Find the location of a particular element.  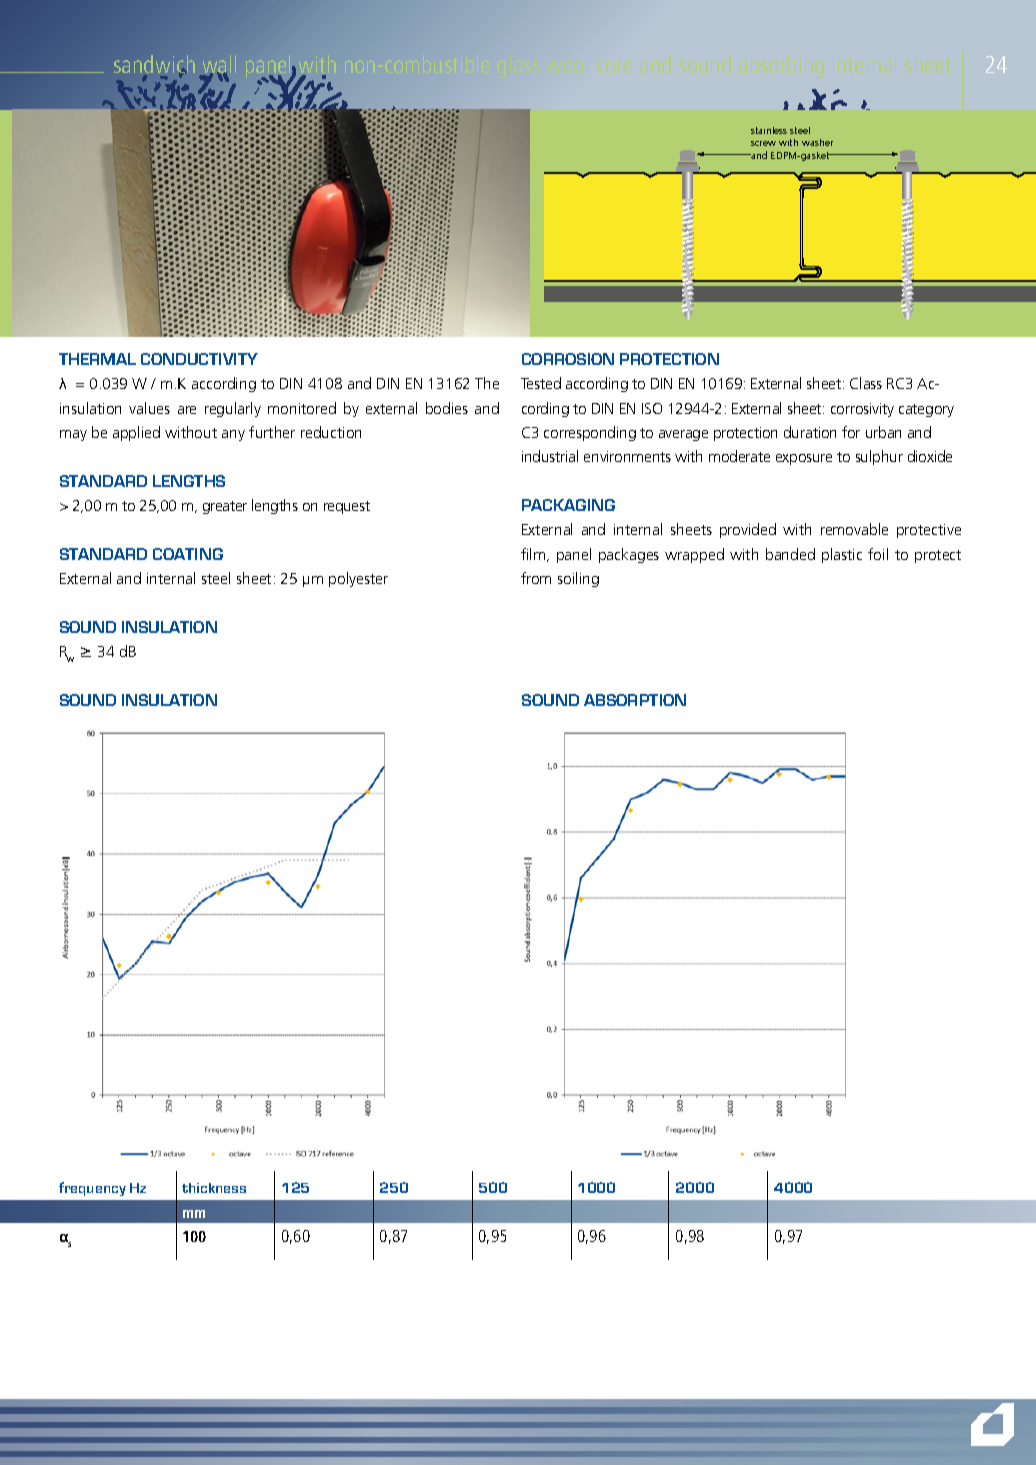

industrial is located at coordinates (550, 456).
